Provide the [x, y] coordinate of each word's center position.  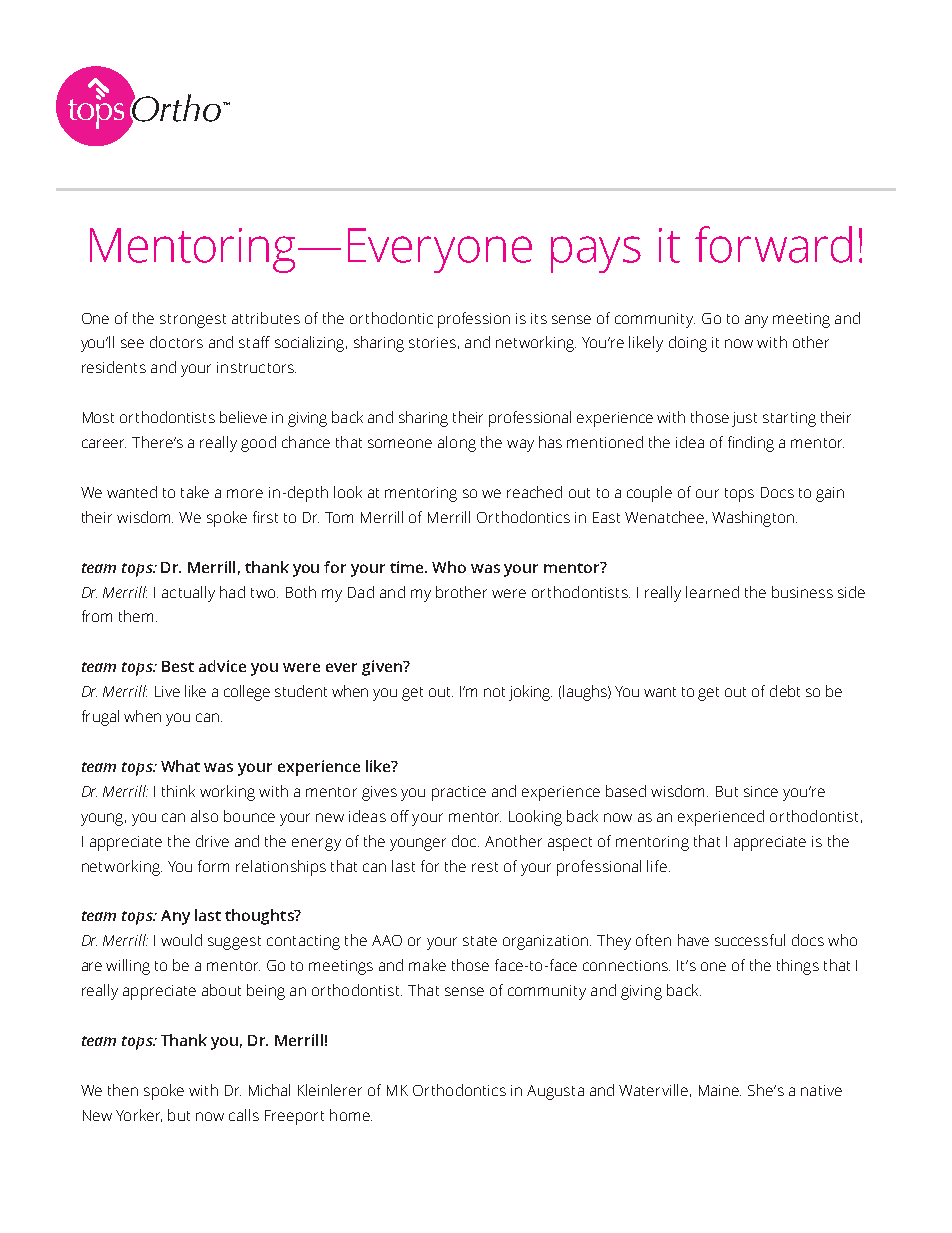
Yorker [139, 1115]
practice [459, 793]
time [408, 567]
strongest [193, 321]
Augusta [555, 1092]
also [204, 816]
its [539, 318]
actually [188, 594]
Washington [754, 519]
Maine [720, 1090]
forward [773, 244]
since [761, 791]
